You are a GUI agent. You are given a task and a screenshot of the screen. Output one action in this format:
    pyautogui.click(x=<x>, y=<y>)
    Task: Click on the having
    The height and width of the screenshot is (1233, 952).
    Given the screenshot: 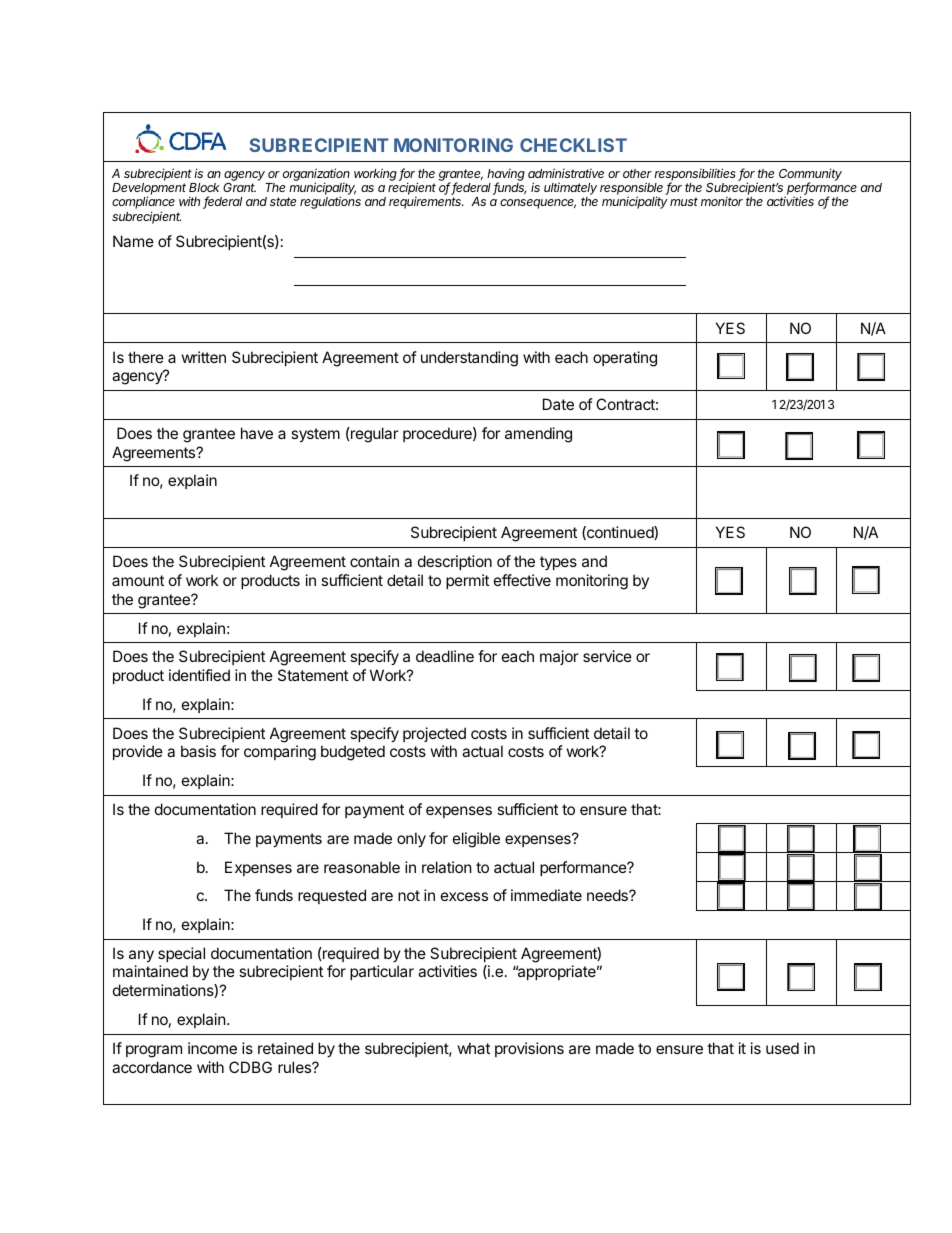 What is the action you would take?
    pyautogui.click(x=506, y=176)
